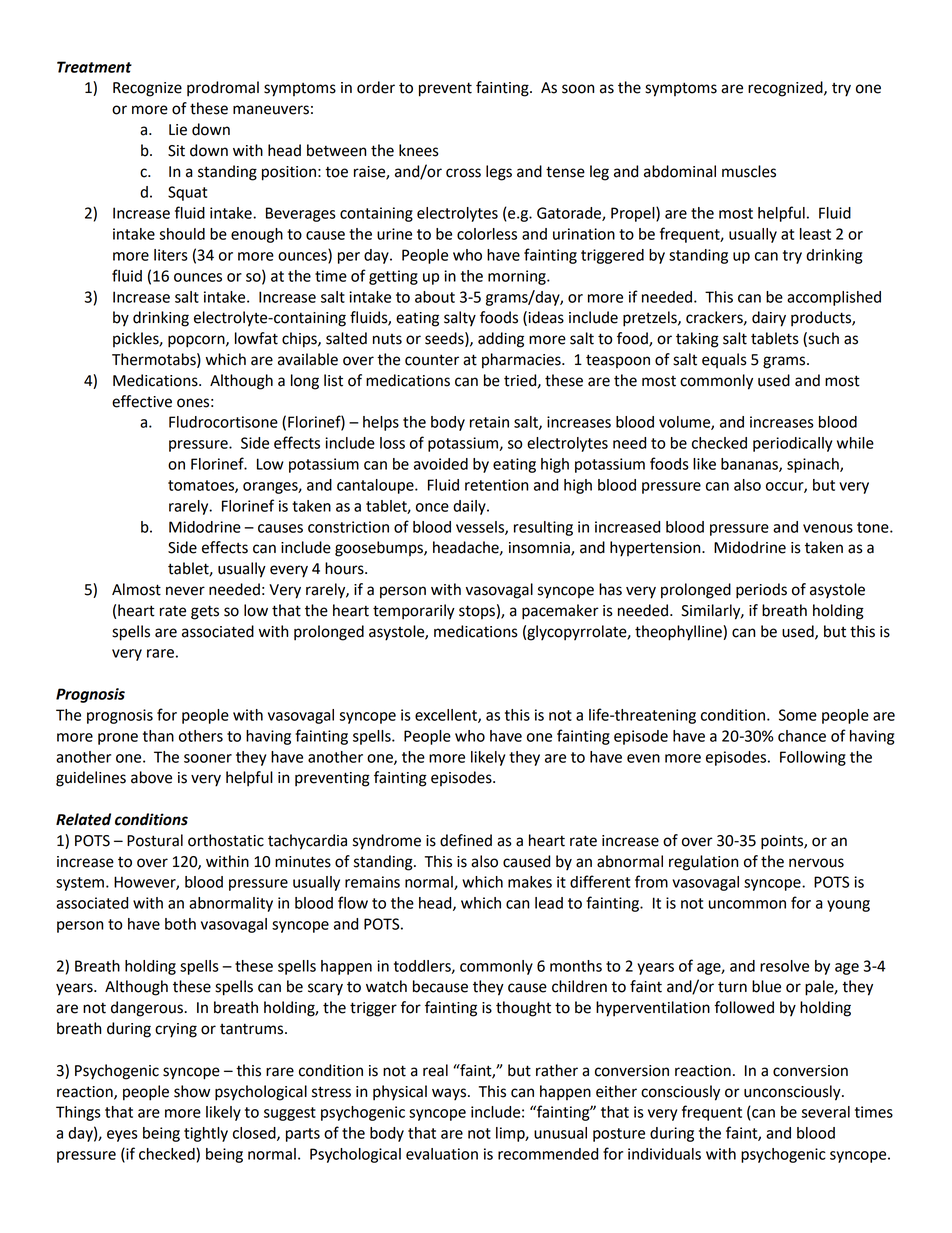 This page has width=952, height=1233. What do you see at coordinates (435, 297) in the page?
I see `about` at bounding box center [435, 297].
